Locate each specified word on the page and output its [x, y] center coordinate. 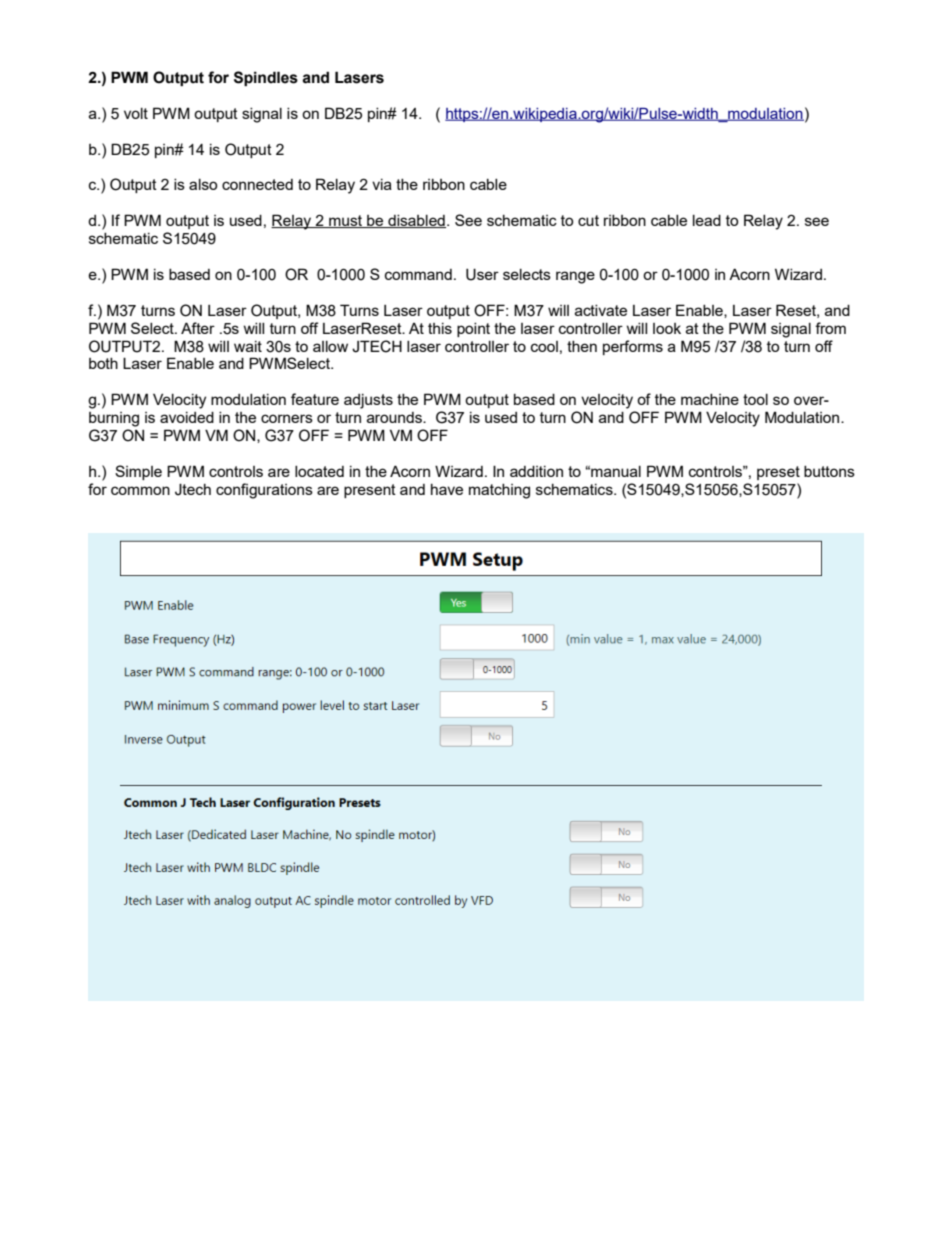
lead [707, 220]
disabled [416, 221]
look [667, 328]
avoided [187, 417]
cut [588, 220]
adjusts [368, 401]
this [440, 328]
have [447, 489]
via [382, 184]
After [198, 328]
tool [755, 399]
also [203, 184]
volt [136, 113]
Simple [138, 472]
